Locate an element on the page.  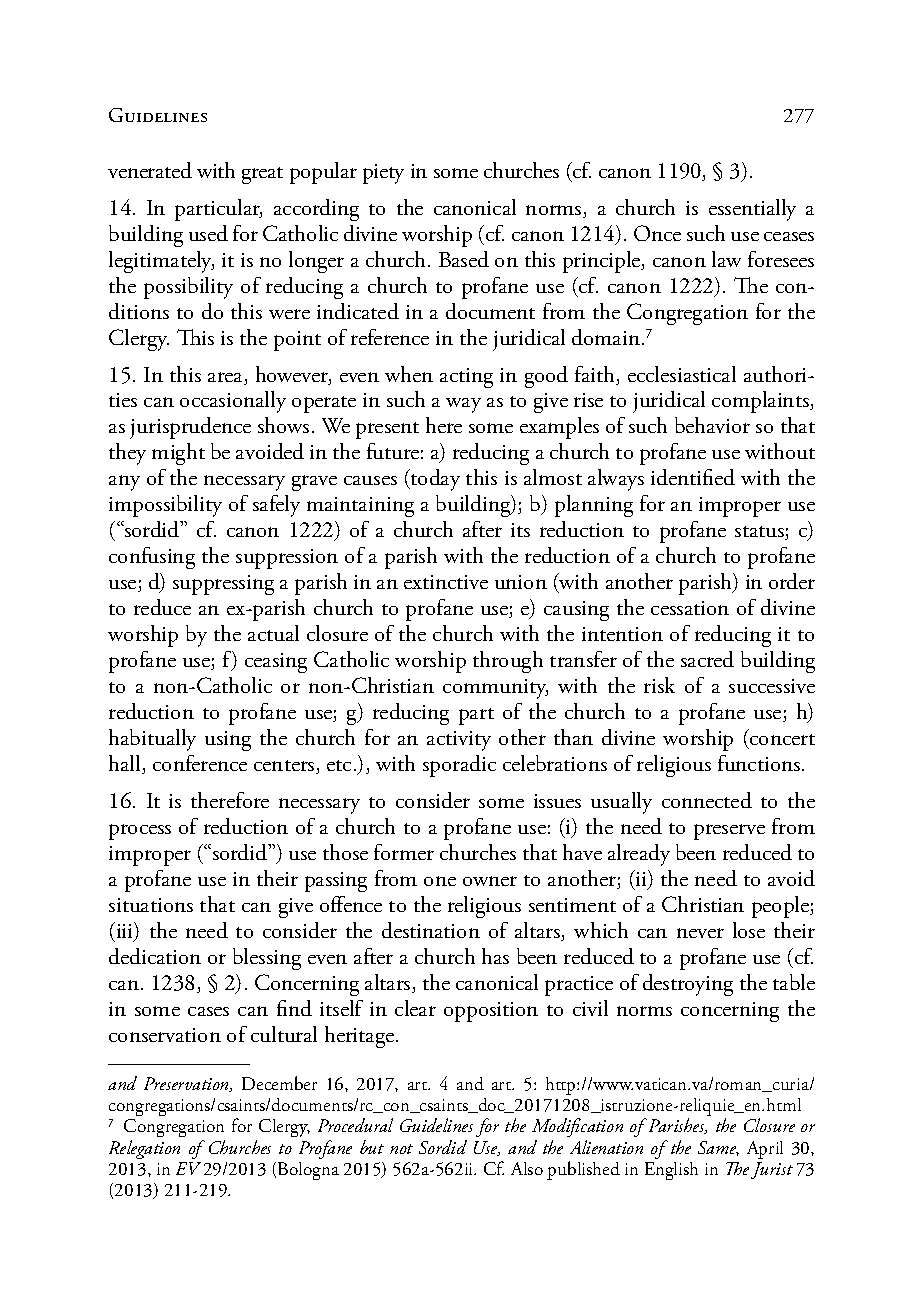
ceasing is located at coordinates (276, 663).
